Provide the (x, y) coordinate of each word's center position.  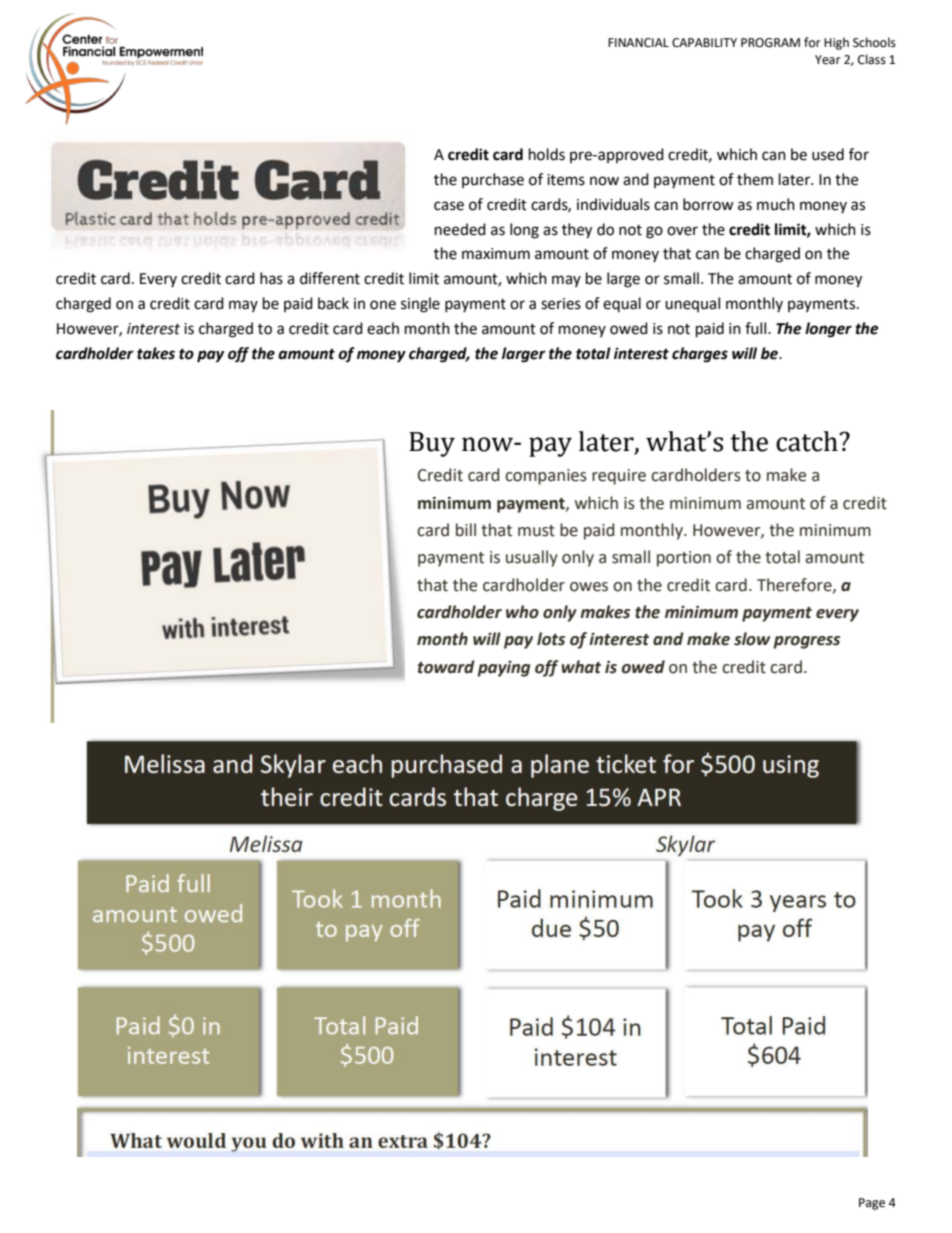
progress (806, 642)
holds (547, 154)
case (449, 206)
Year (828, 60)
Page (872, 1204)
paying (503, 668)
